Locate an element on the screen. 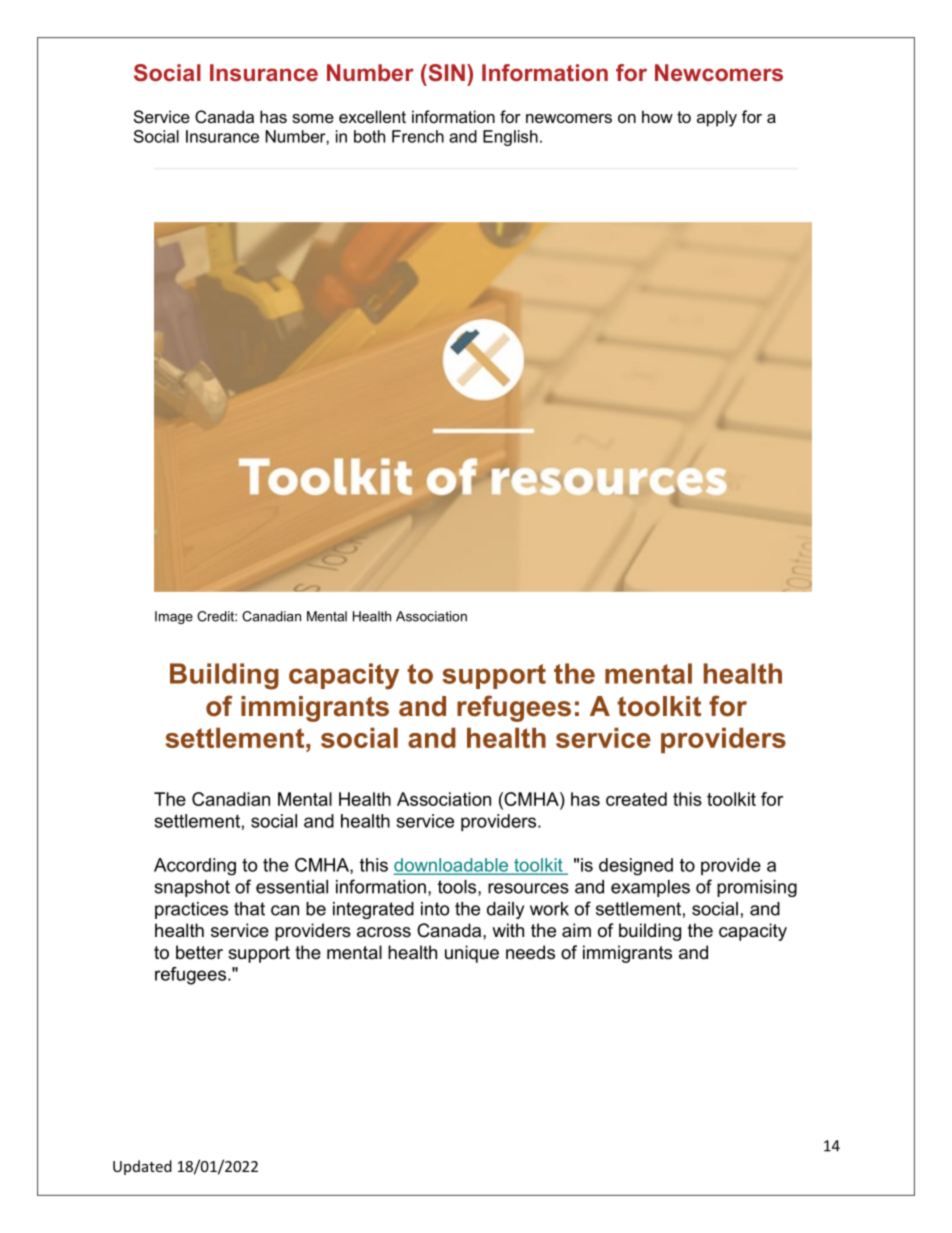  Image is located at coordinates (174, 617).
